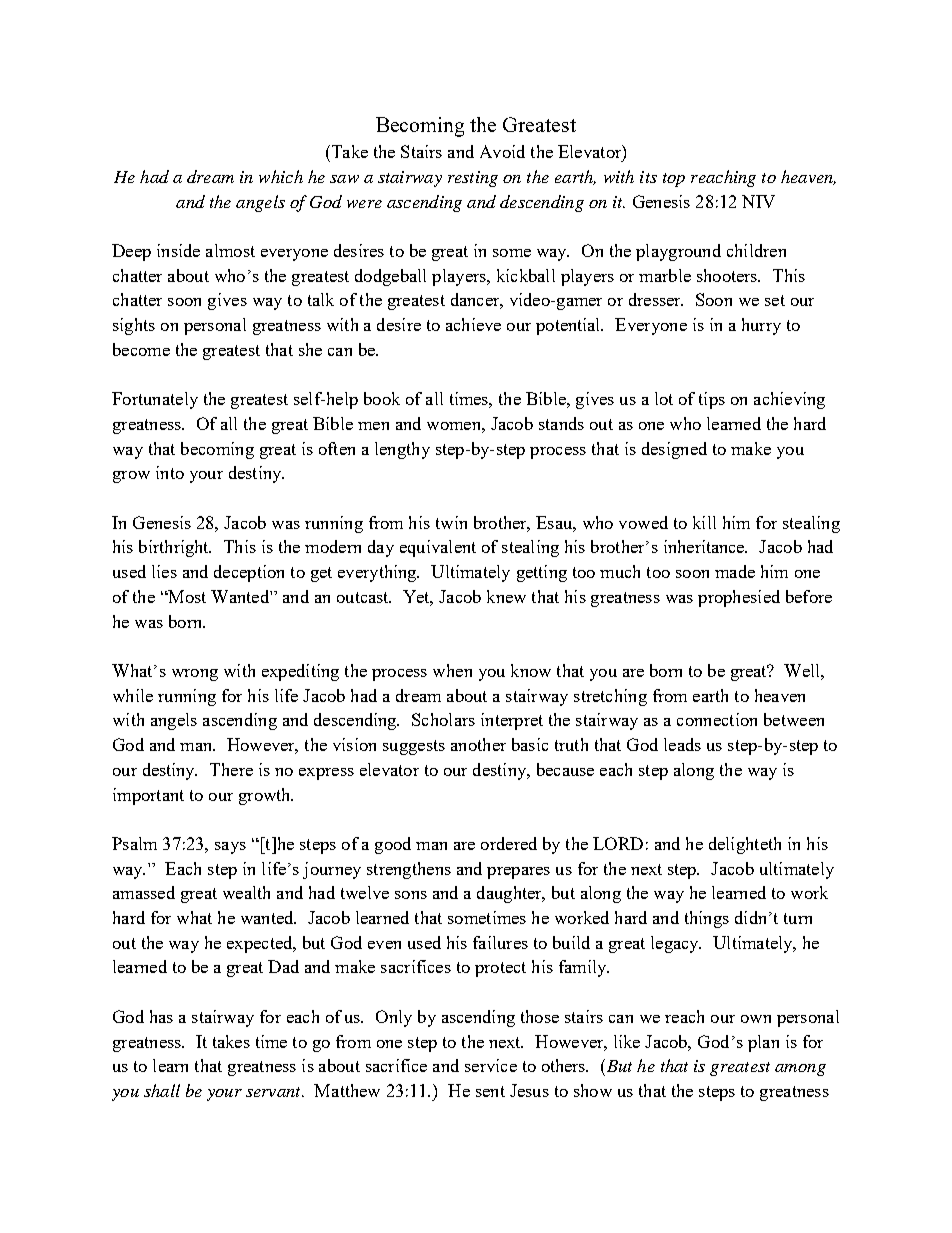  I want to click on shall, so click(162, 1090).
